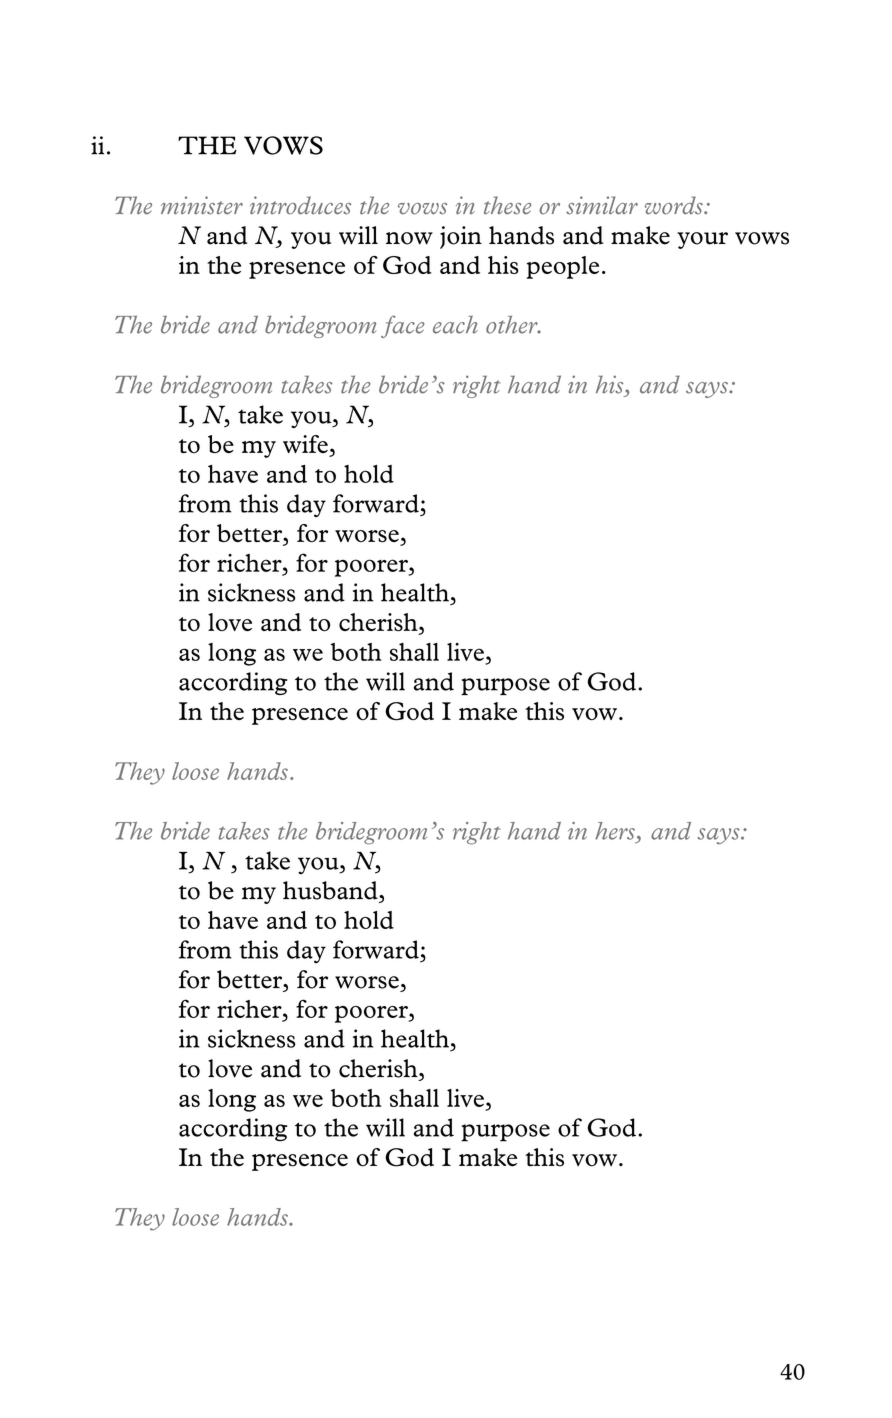 Image resolution: width=892 pixels, height=1418 pixels. Describe the element at coordinates (300, 205) in the document. I see `introduces` at that location.
